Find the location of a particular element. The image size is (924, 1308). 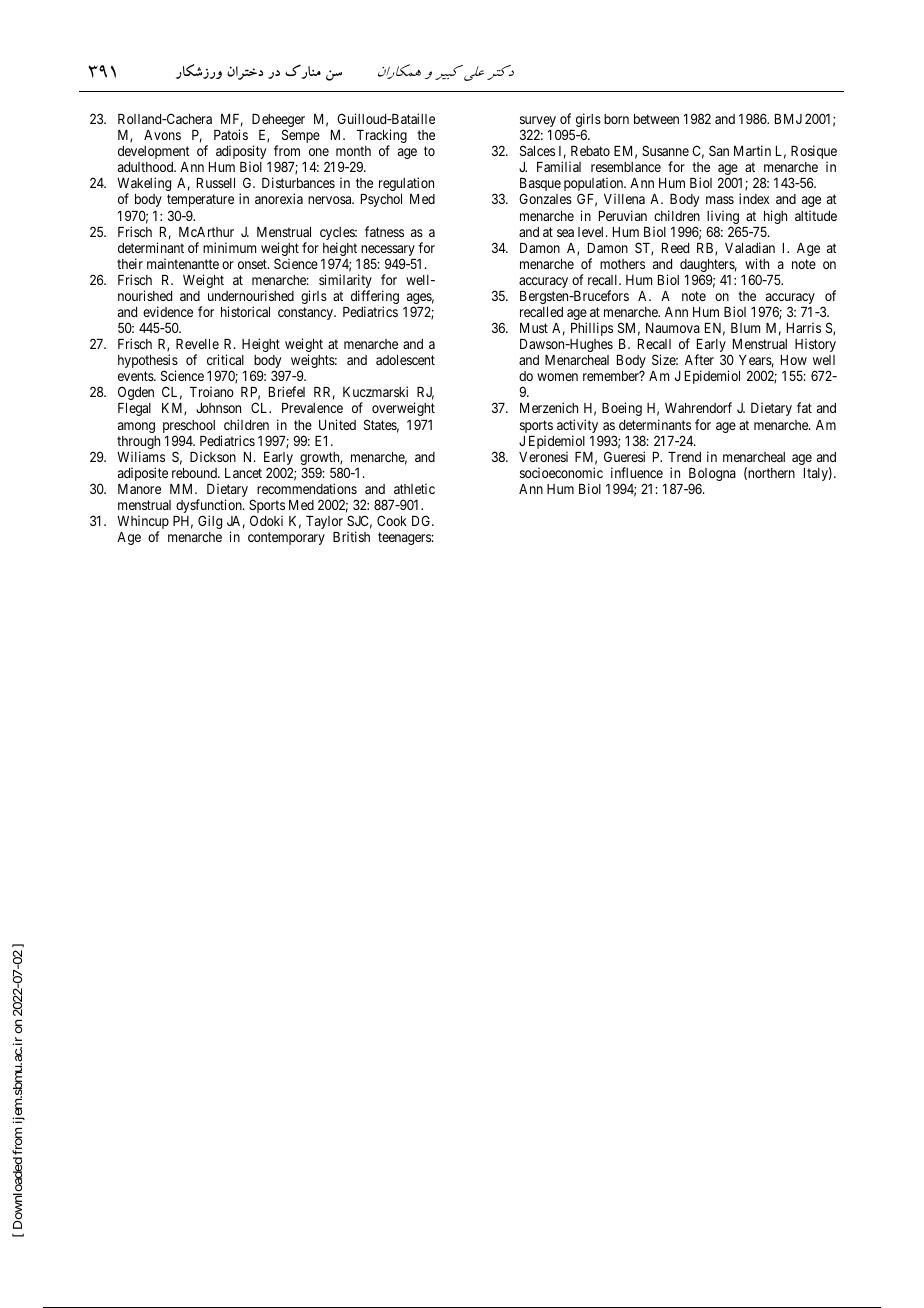

dysfunction is located at coordinates (210, 507).
